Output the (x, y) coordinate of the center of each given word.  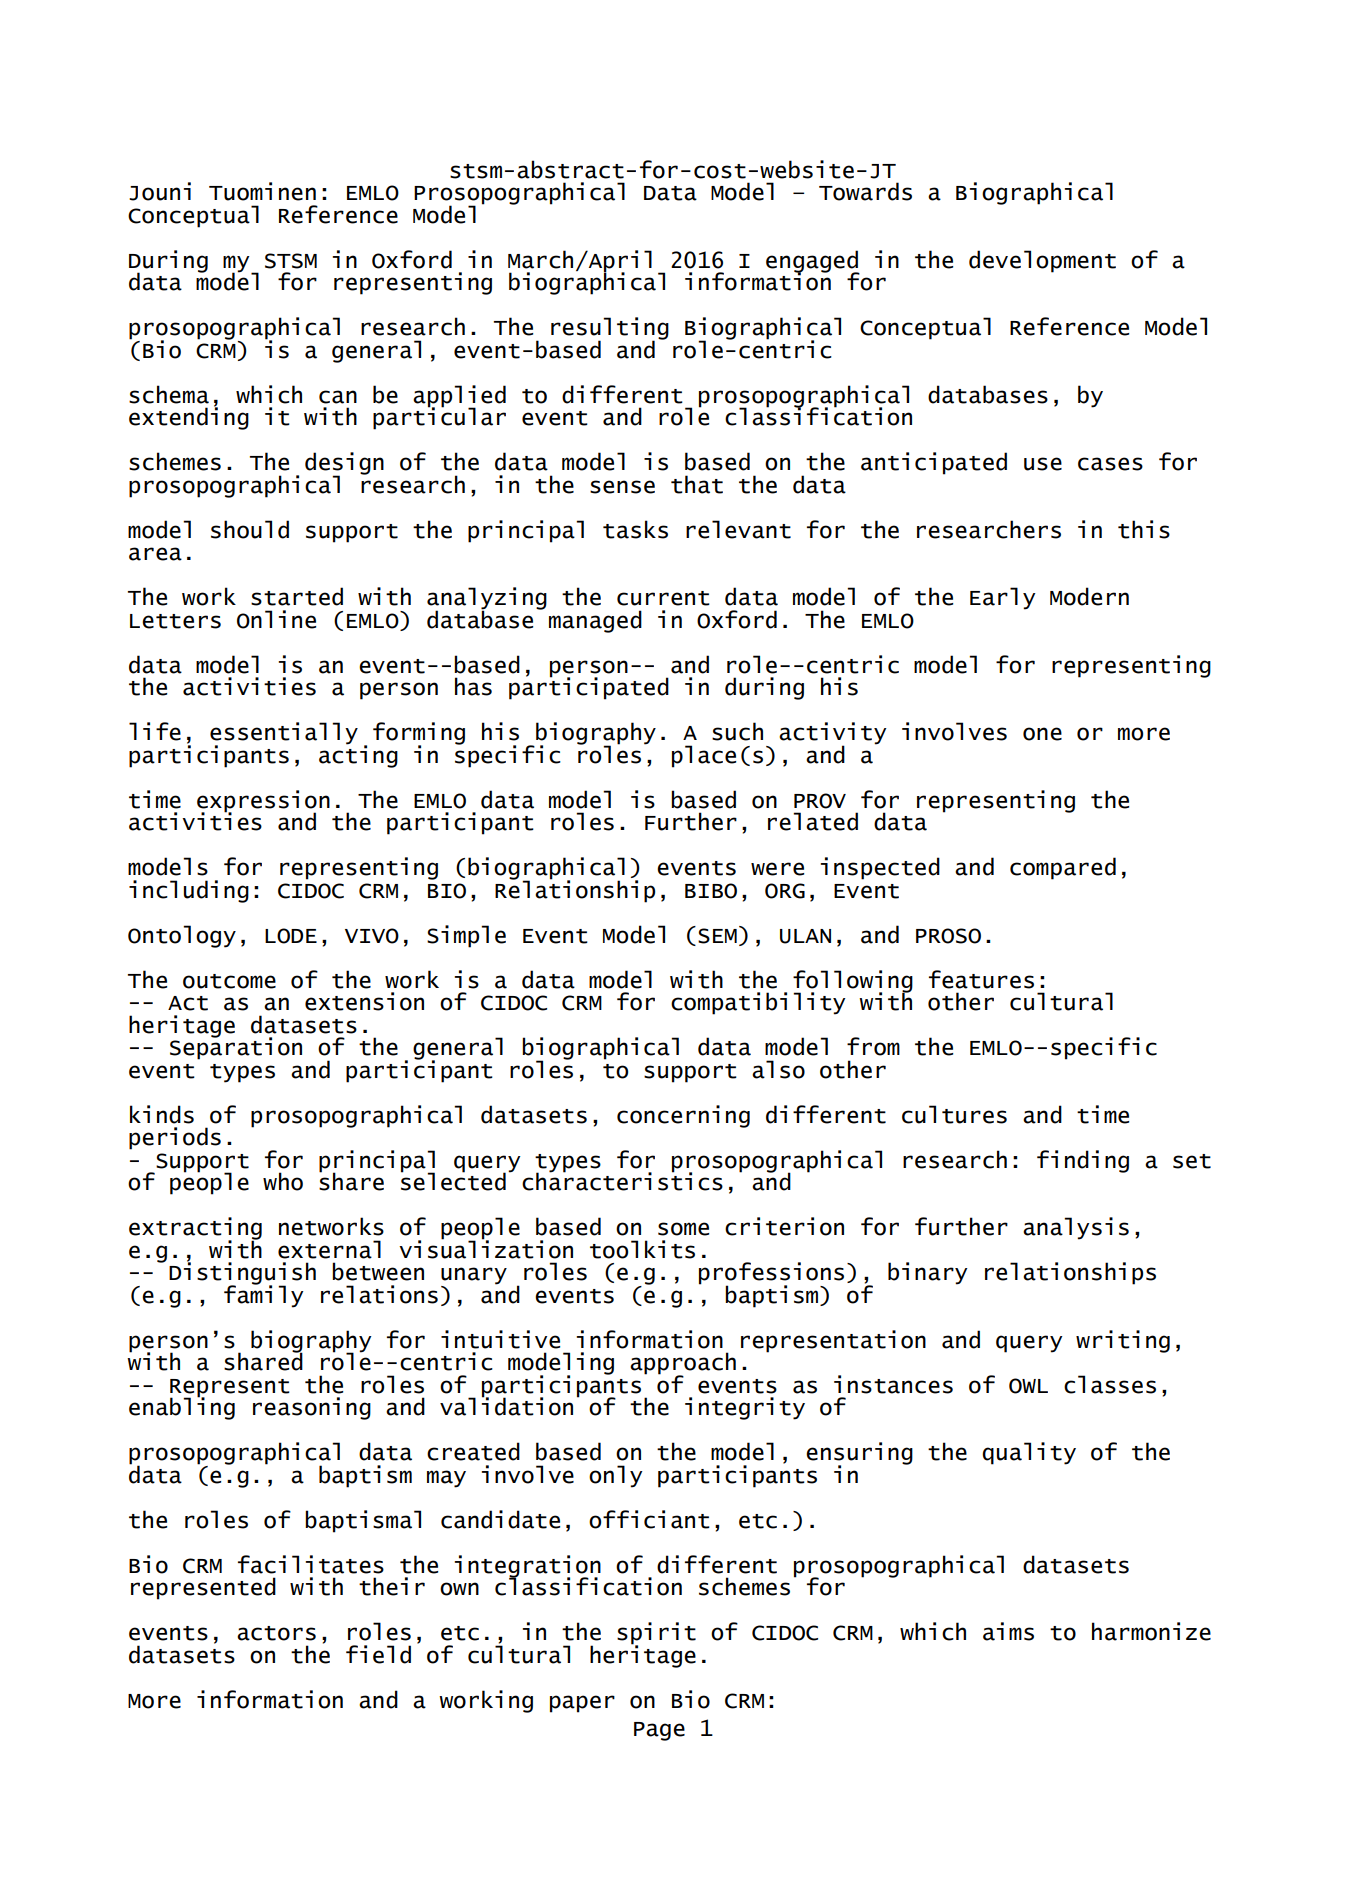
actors (276, 1633)
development (1042, 261)
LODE (291, 936)
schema (169, 394)
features (981, 979)
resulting (610, 329)
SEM (717, 936)
